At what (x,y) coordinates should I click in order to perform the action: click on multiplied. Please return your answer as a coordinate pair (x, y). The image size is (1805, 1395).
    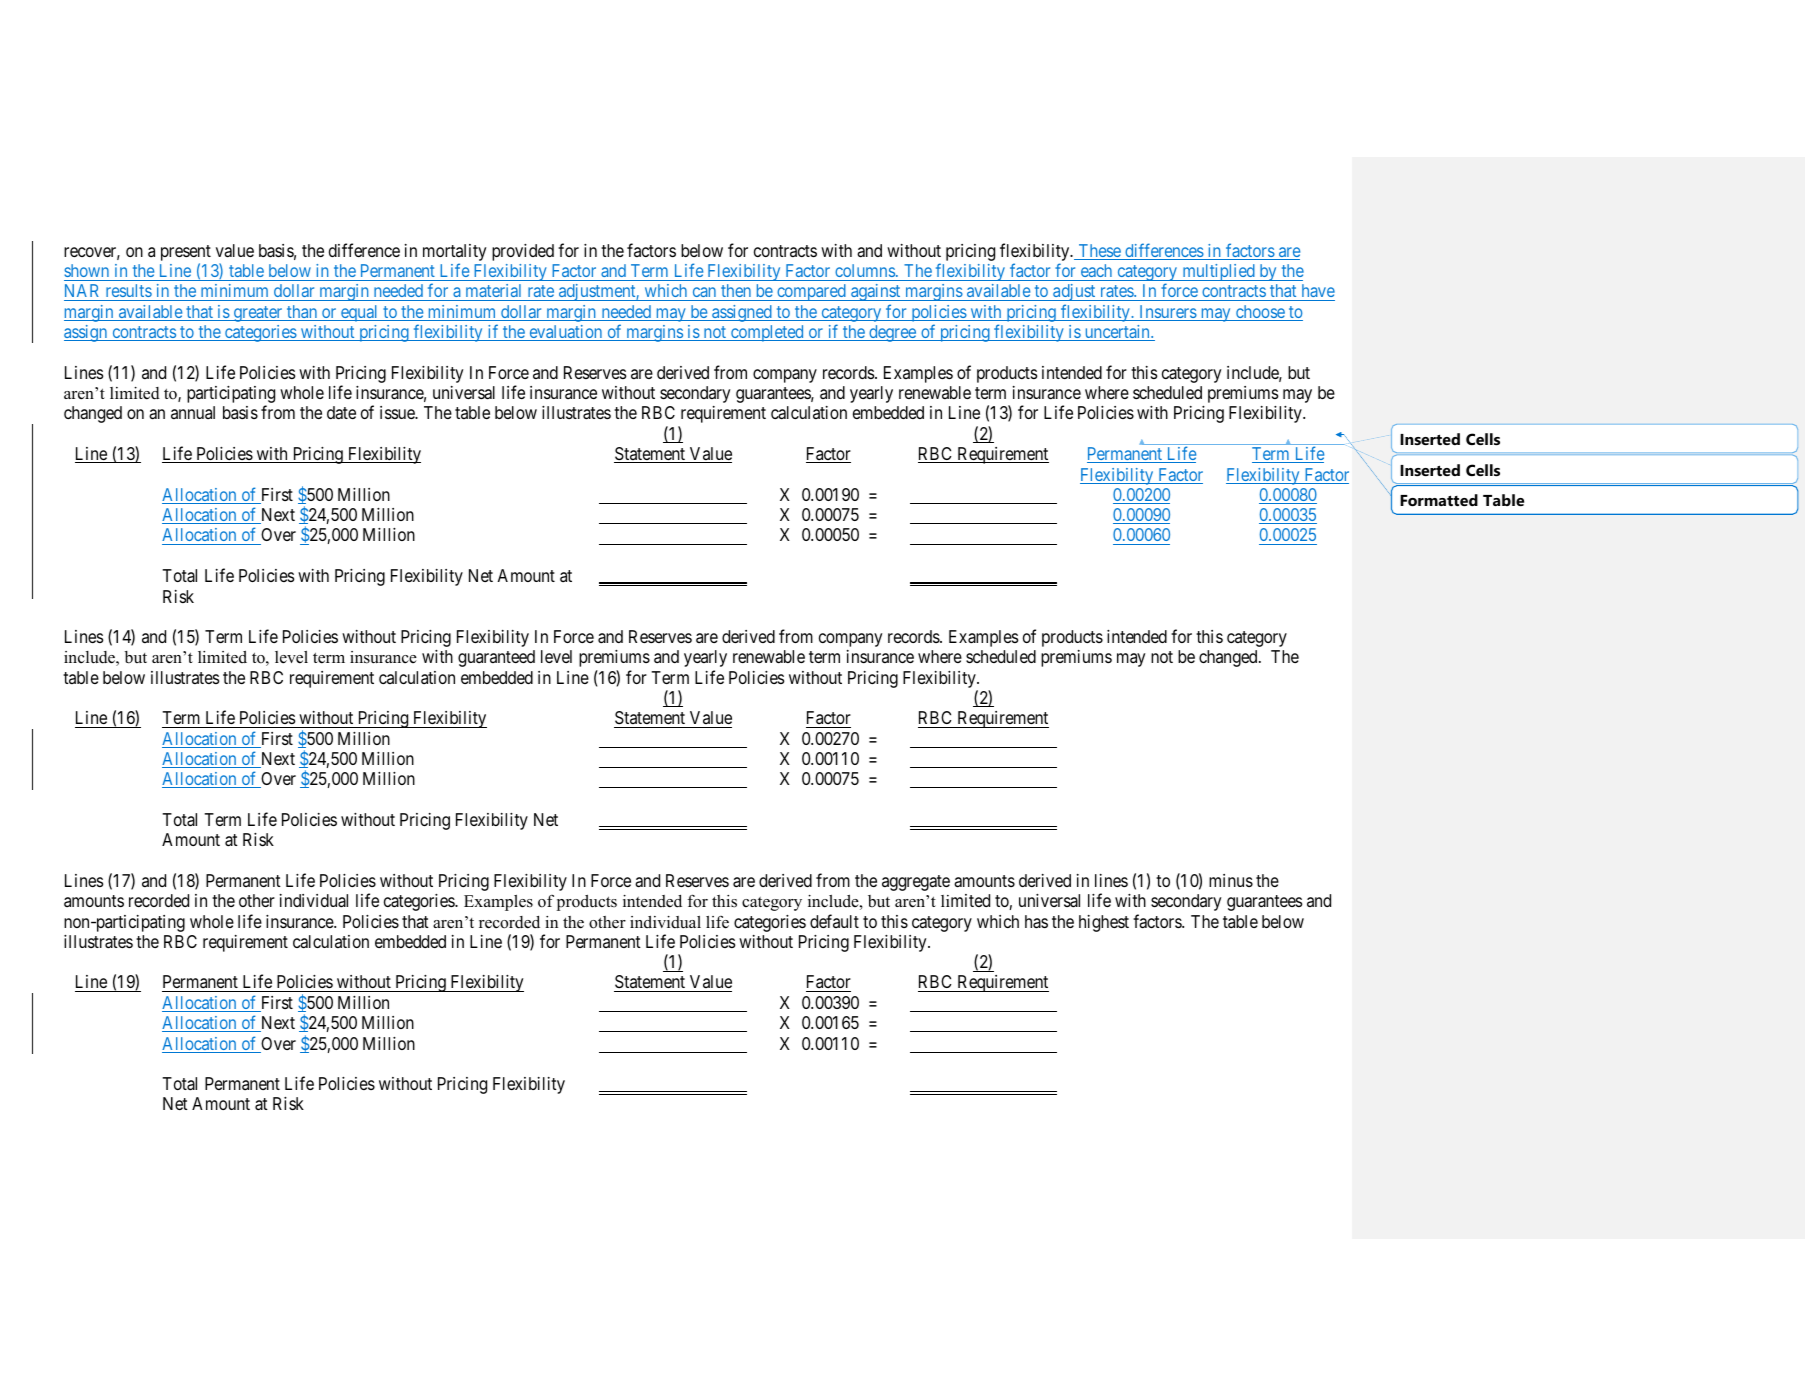
    Looking at the image, I should click on (1218, 272).
